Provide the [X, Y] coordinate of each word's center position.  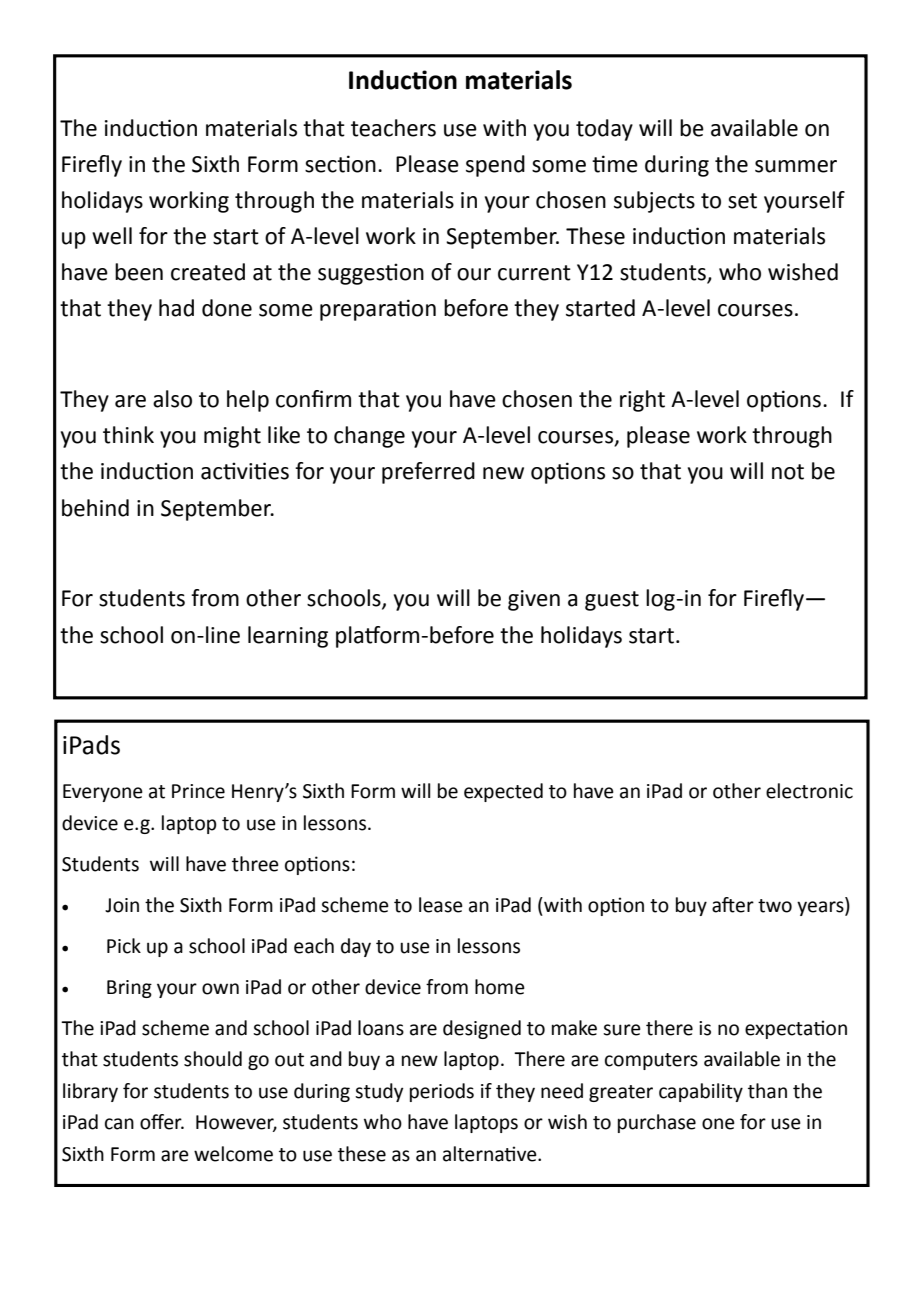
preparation [378, 310]
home [500, 987]
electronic [809, 791]
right [642, 401]
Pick [124, 946]
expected [503, 792]
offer [162, 1122]
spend [495, 166]
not [788, 472]
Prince [198, 791]
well [112, 236]
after [733, 905]
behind [95, 508]
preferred [428, 473]
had [176, 308]
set [742, 201]
